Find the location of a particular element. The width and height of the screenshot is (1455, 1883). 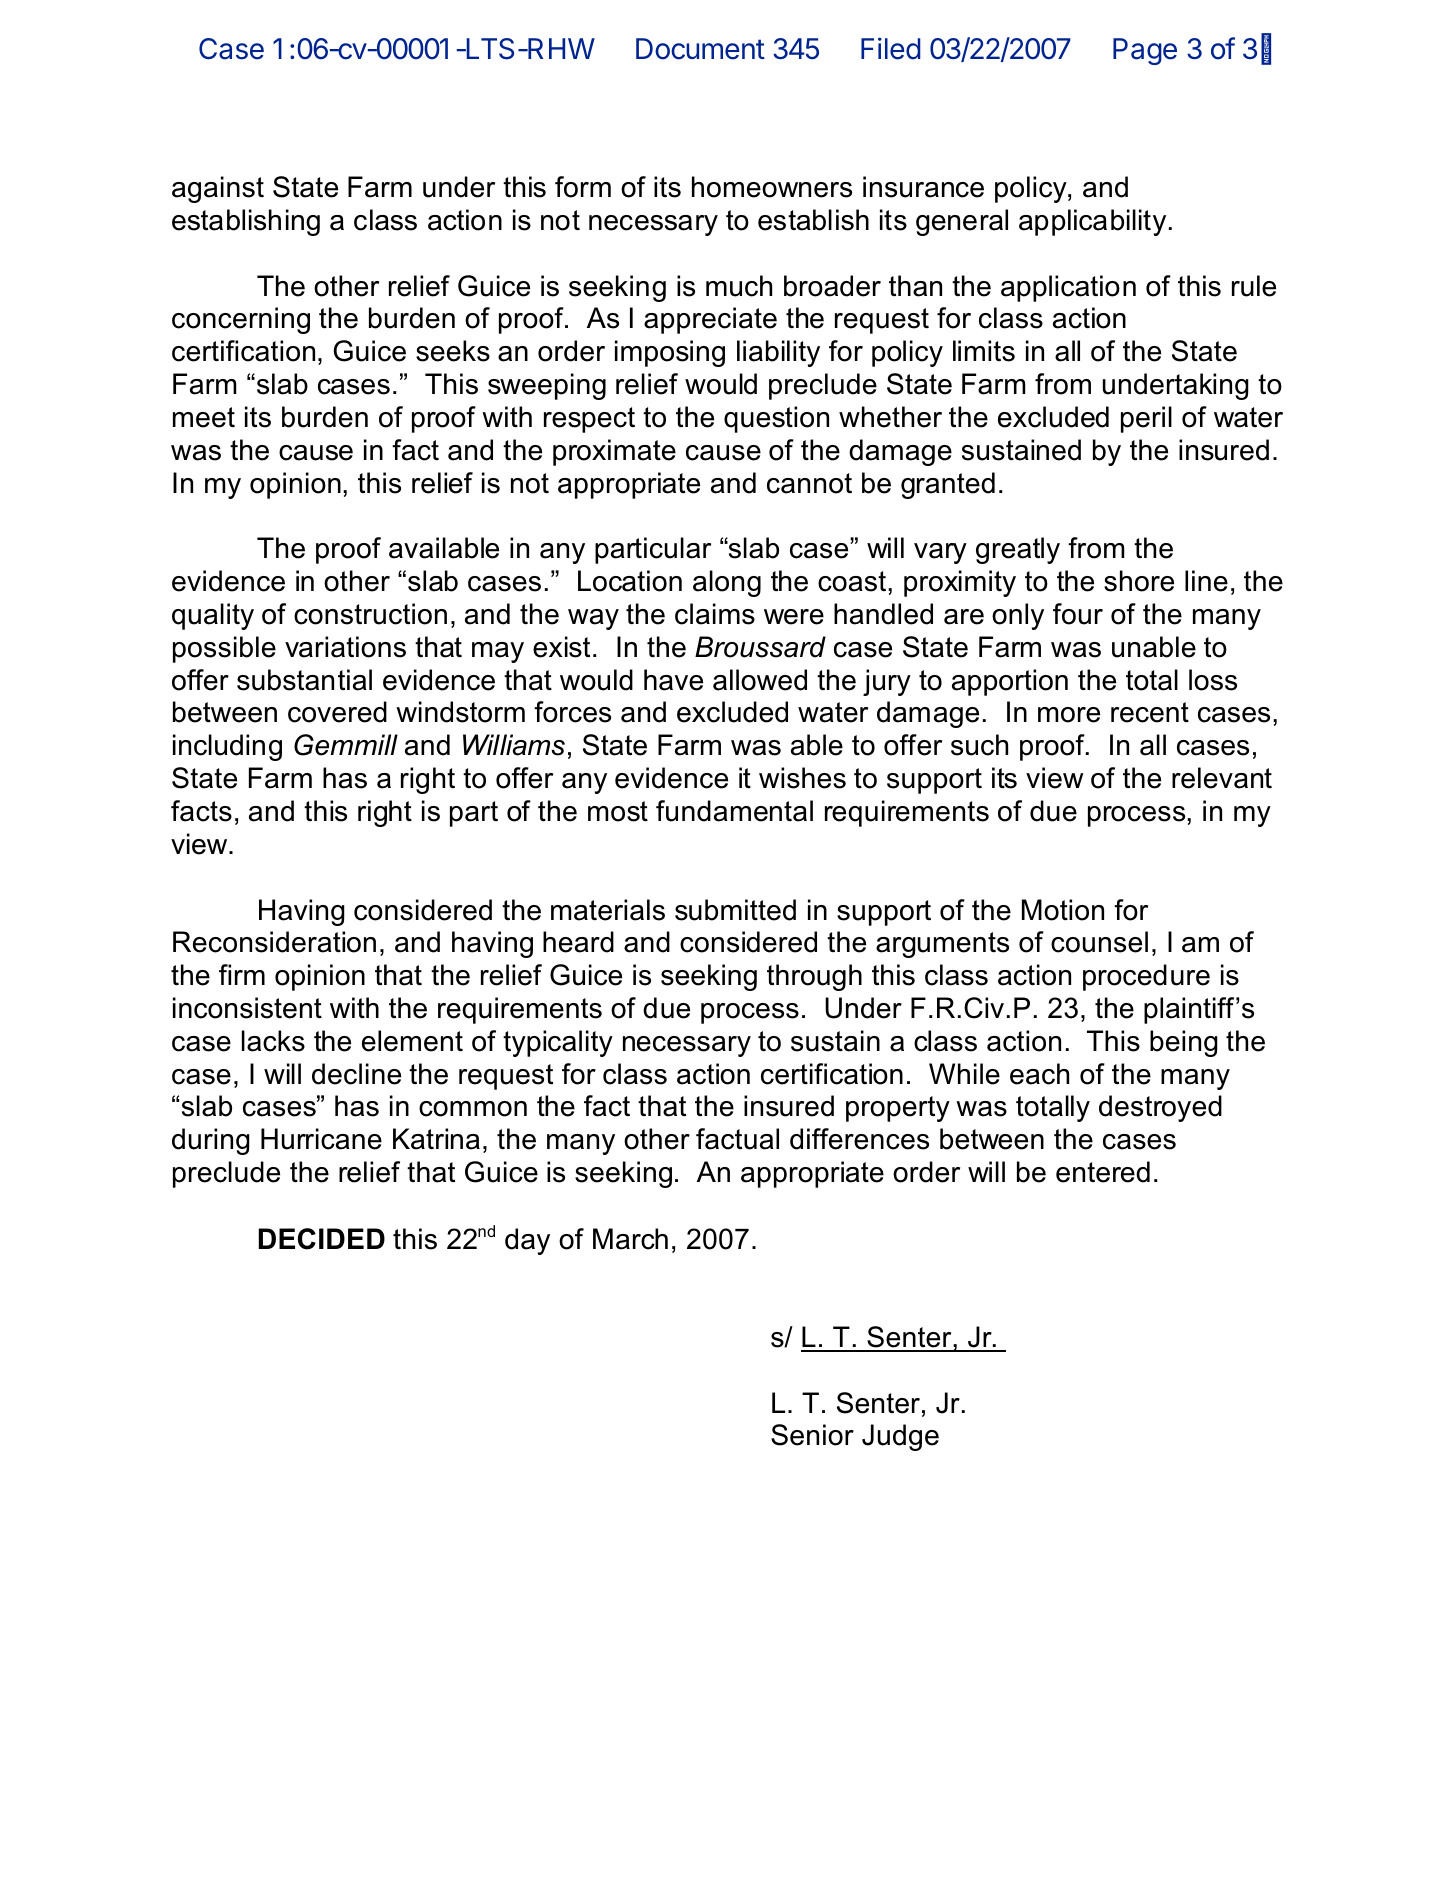

Document is located at coordinates (700, 49).
